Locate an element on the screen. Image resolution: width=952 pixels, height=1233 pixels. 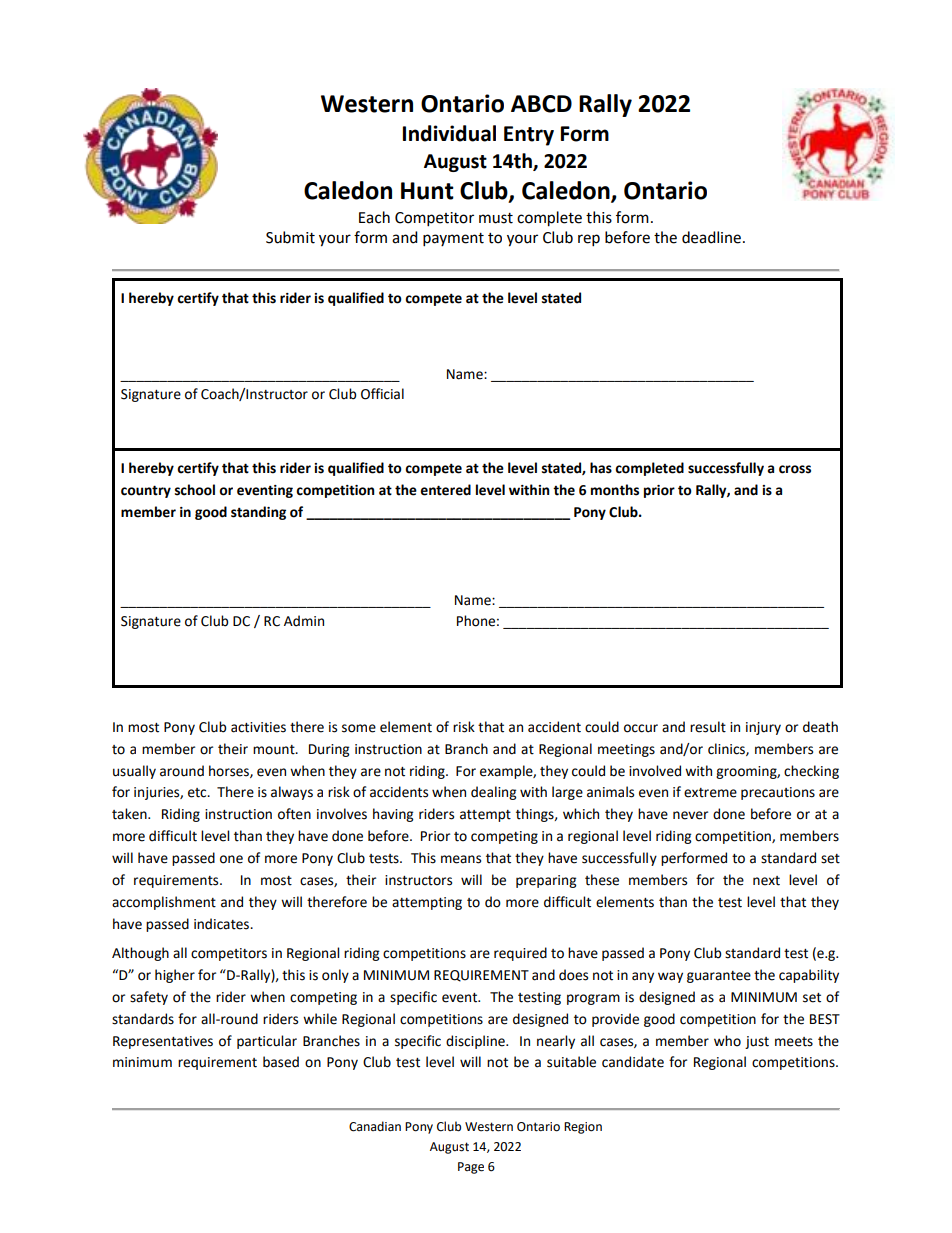
some is located at coordinates (359, 728).
